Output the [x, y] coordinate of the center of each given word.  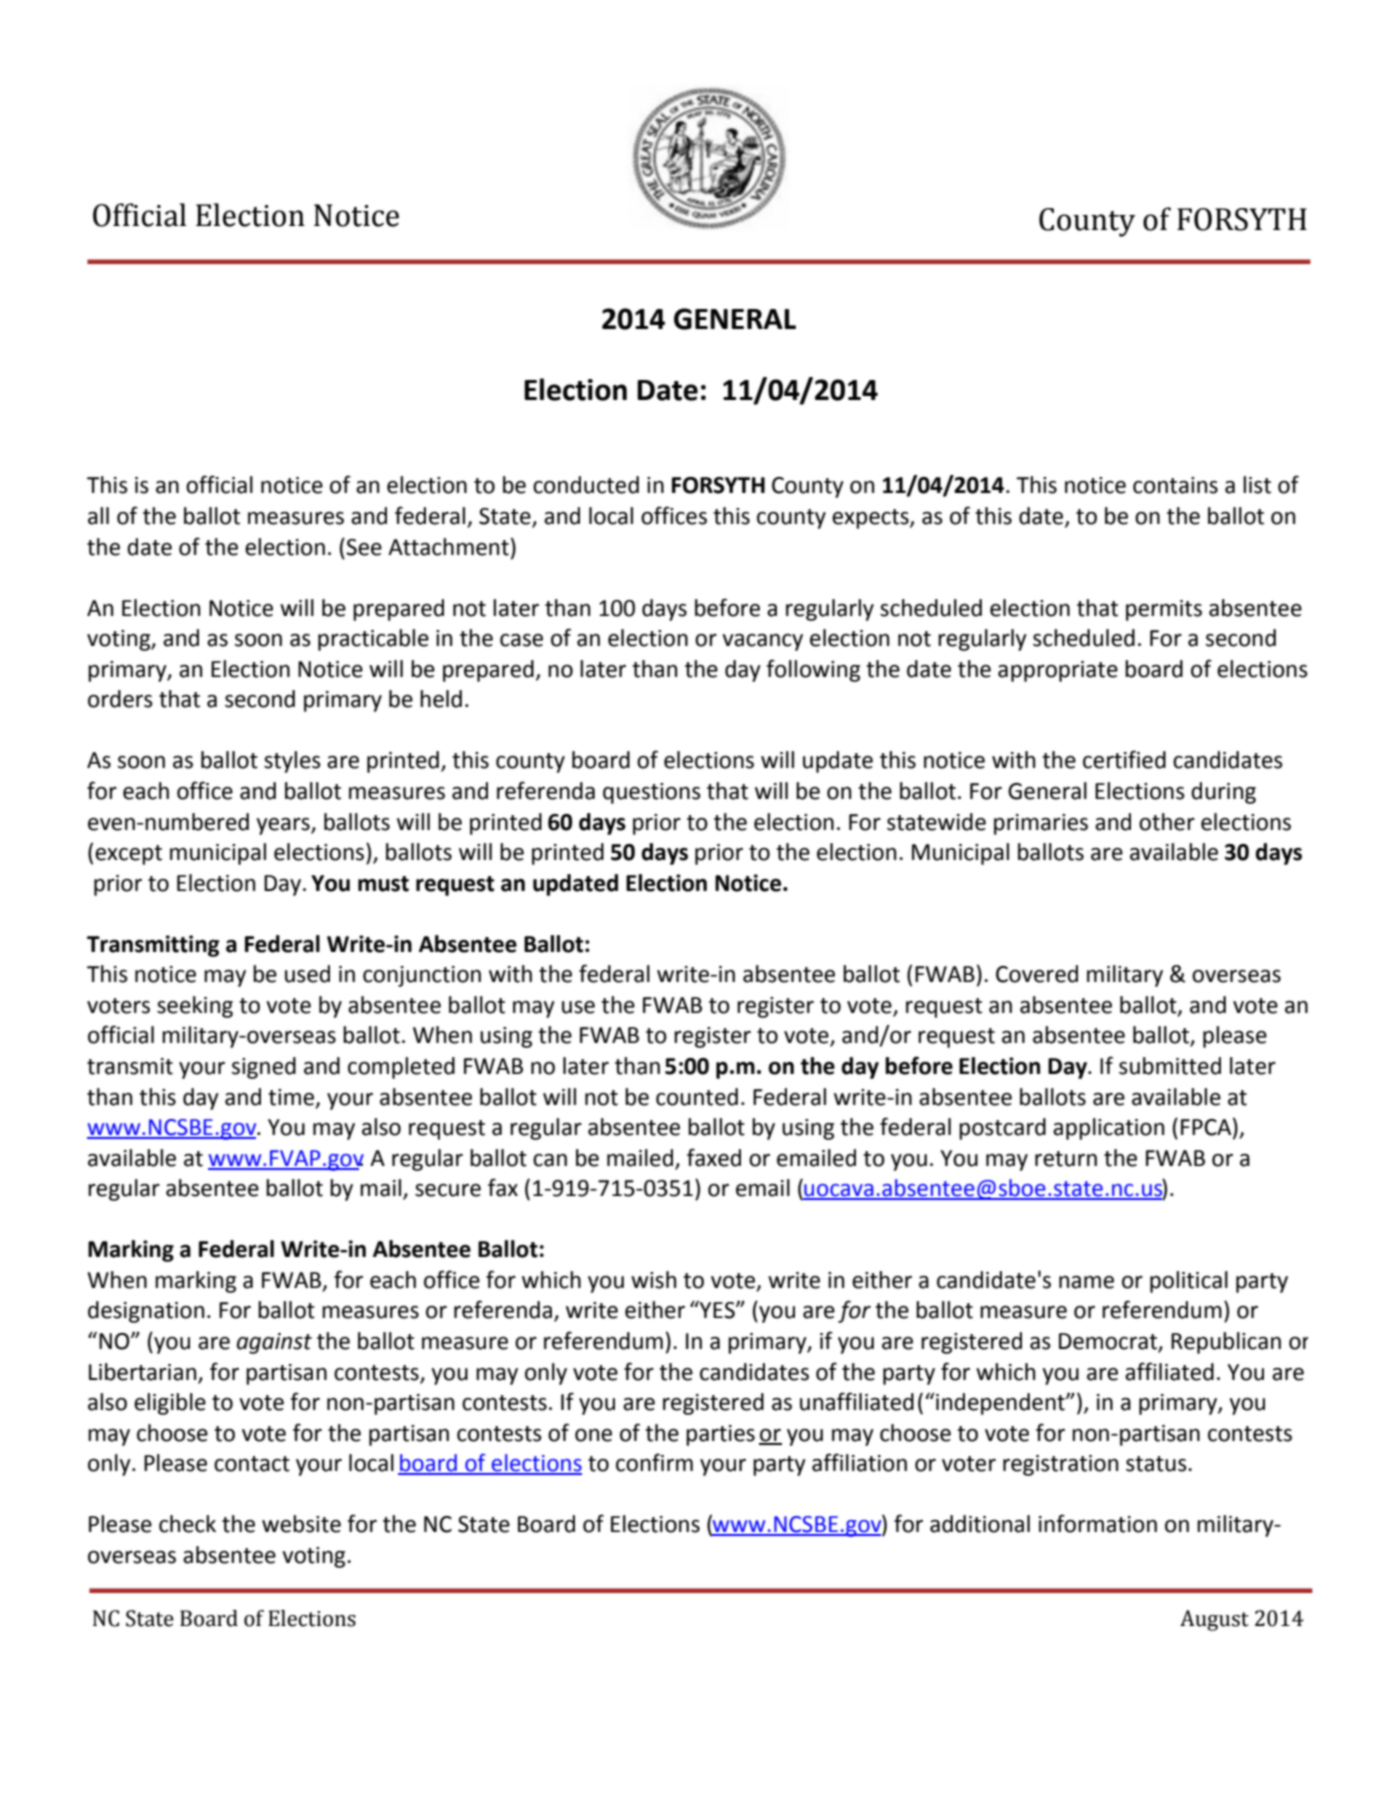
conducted [586, 485]
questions [652, 793]
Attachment [448, 547]
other [1167, 822]
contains [1175, 485]
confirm [654, 1462]
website [301, 1524]
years [284, 826]
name [1086, 1282]
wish [653, 1280]
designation [146, 1312]
